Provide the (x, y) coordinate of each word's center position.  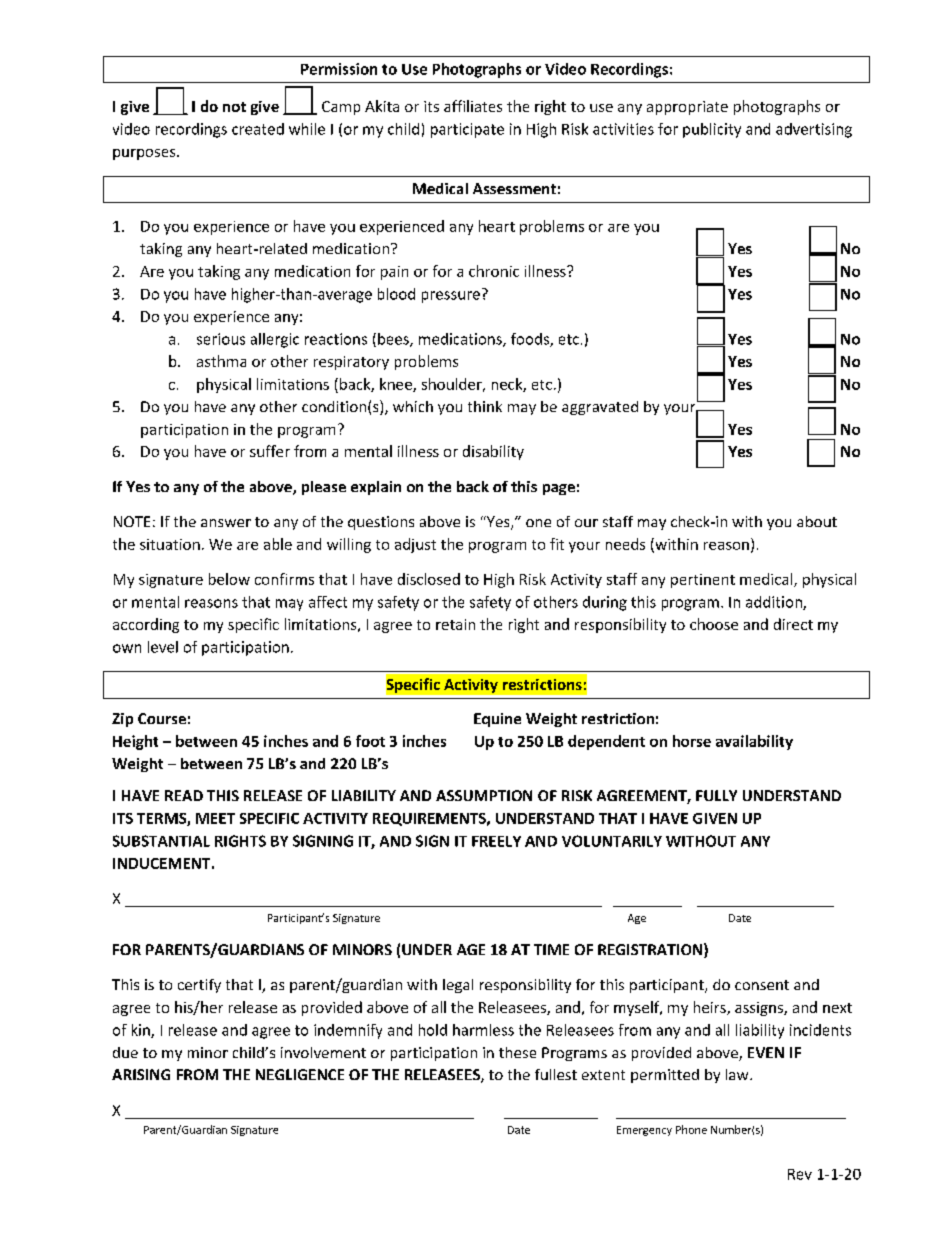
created (258, 129)
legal (458, 986)
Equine (497, 720)
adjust (415, 545)
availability (754, 742)
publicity (712, 130)
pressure (451, 297)
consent (762, 985)
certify (199, 986)
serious (221, 339)
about (817, 521)
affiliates (473, 106)
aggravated (600, 408)
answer (226, 523)
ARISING (141, 1074)
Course (162, 718)
